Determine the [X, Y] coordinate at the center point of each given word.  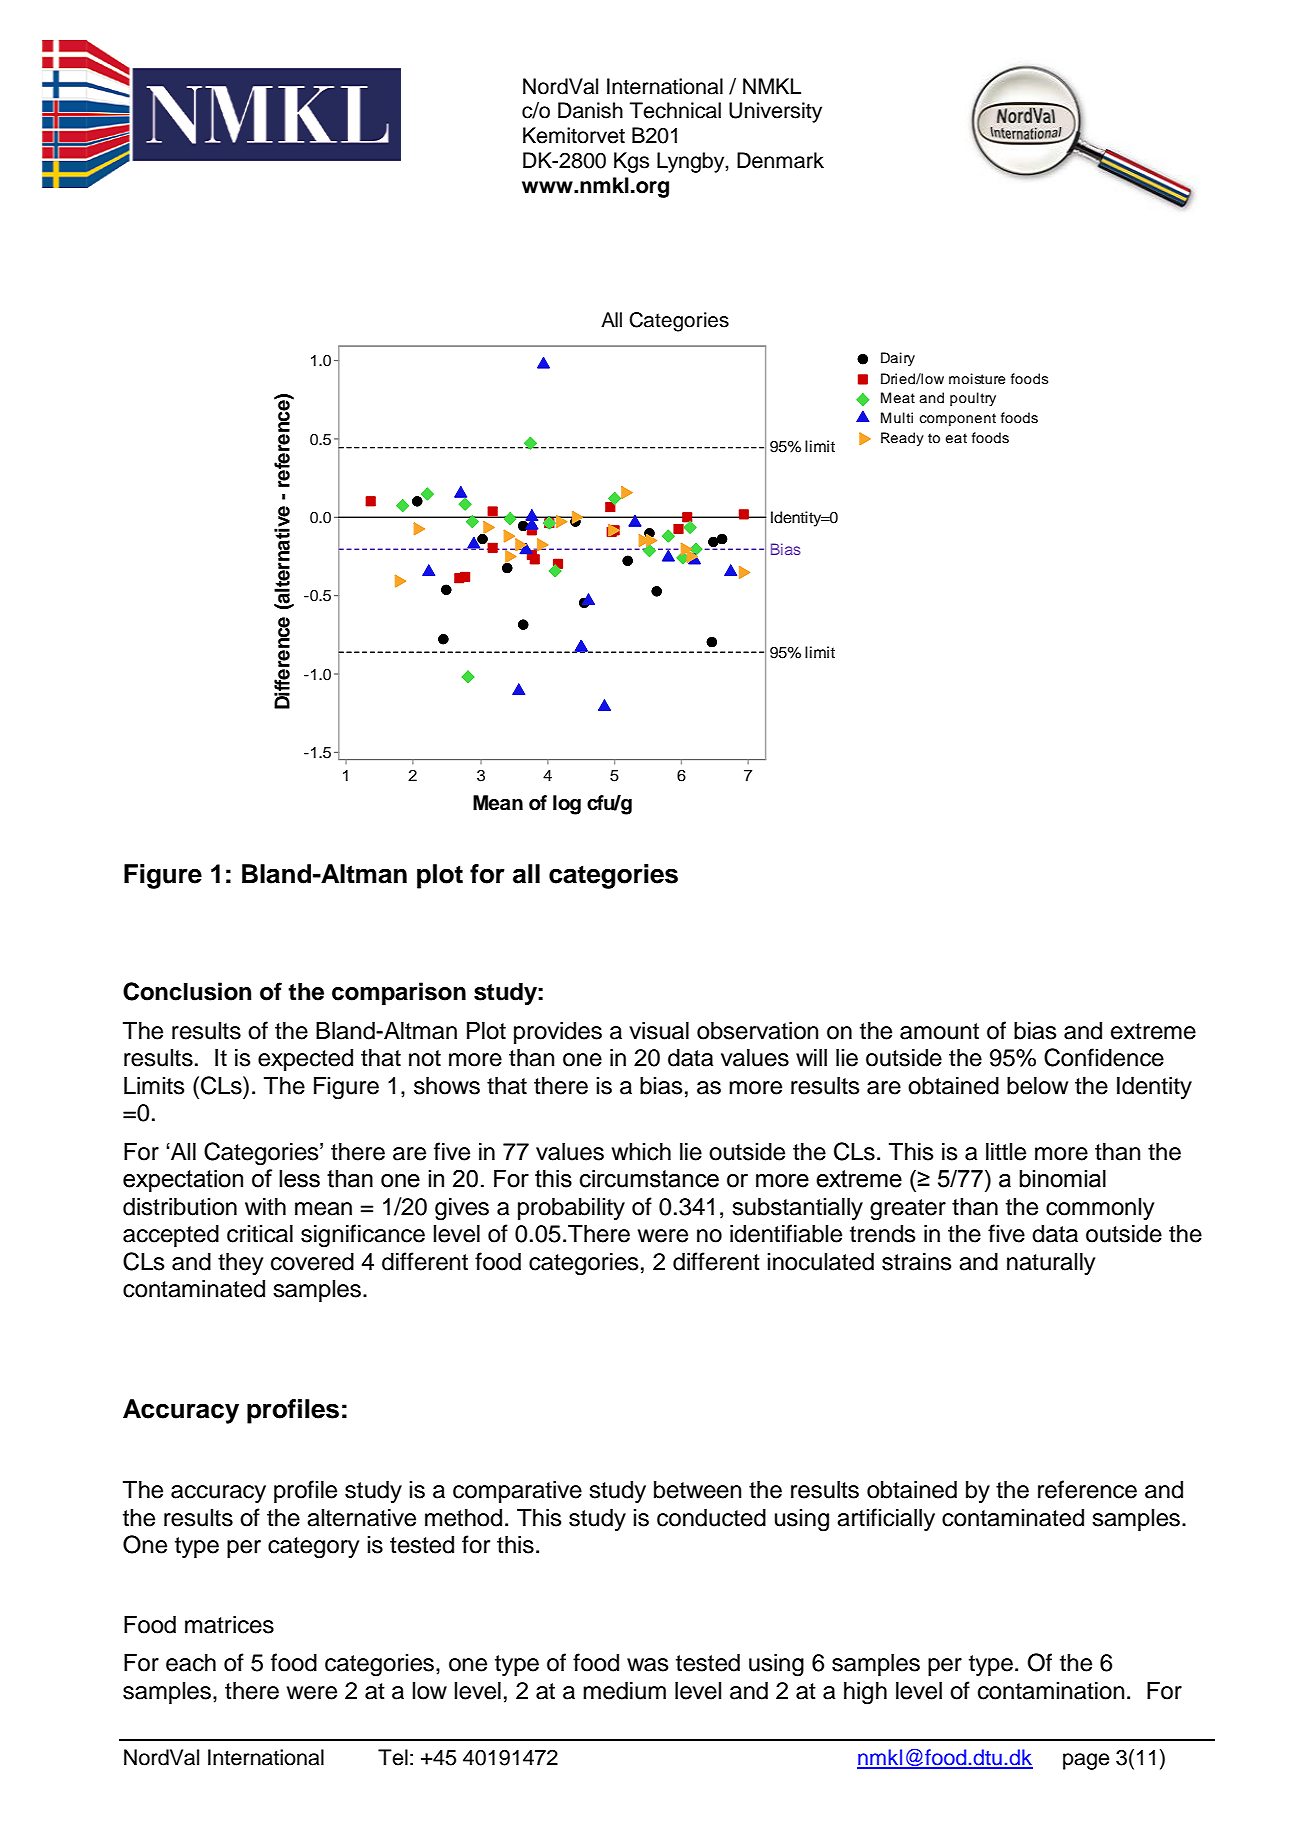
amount [939, 1031]
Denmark [780, 160]
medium [624, 1691]
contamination [1051, 1691]
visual [659, 1031]
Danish [590, 110]
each [191, 1663]
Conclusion [187, 991]
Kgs [631, 162]
